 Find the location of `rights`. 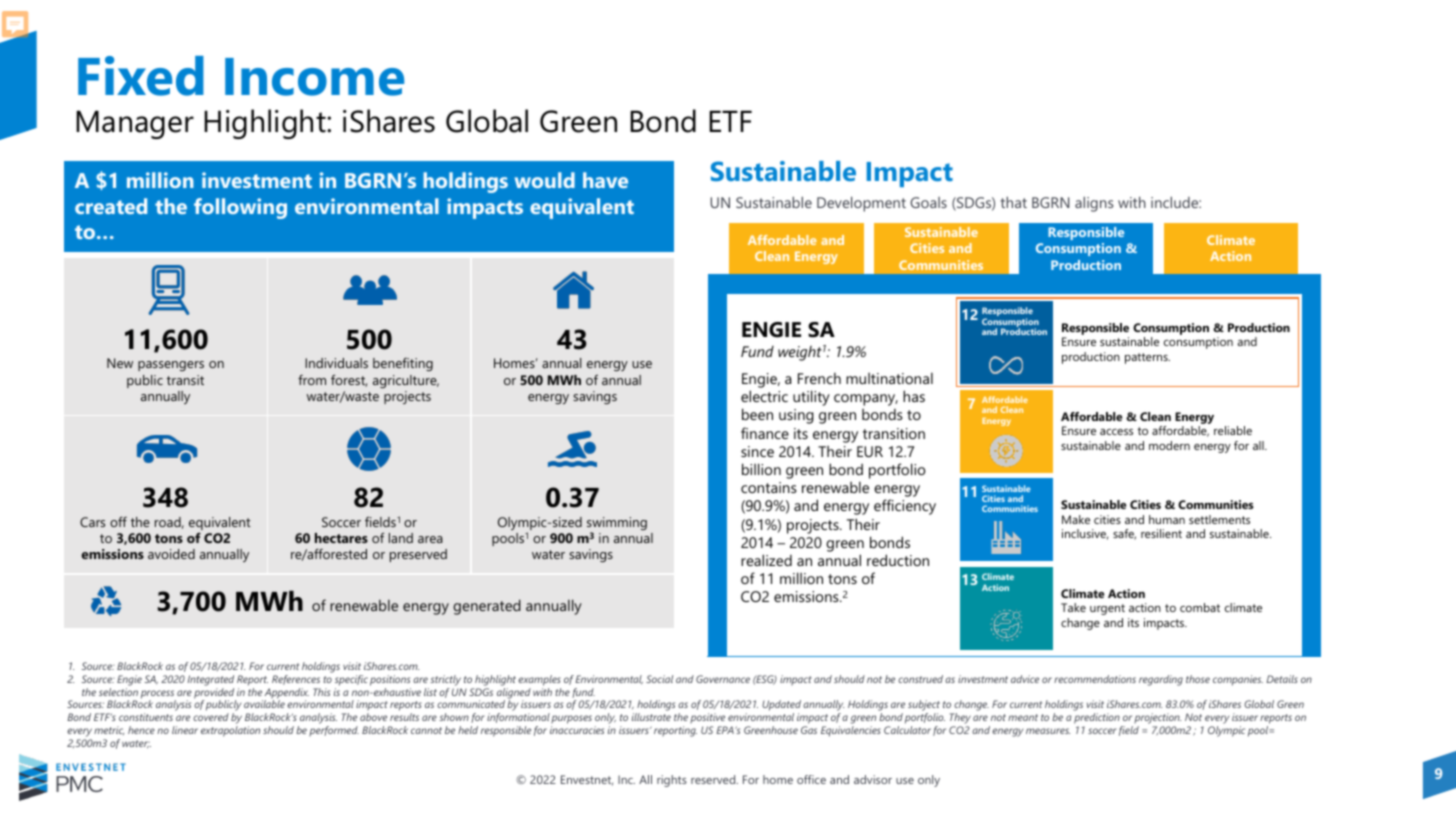

rights is located at coordinates (672, 781).
